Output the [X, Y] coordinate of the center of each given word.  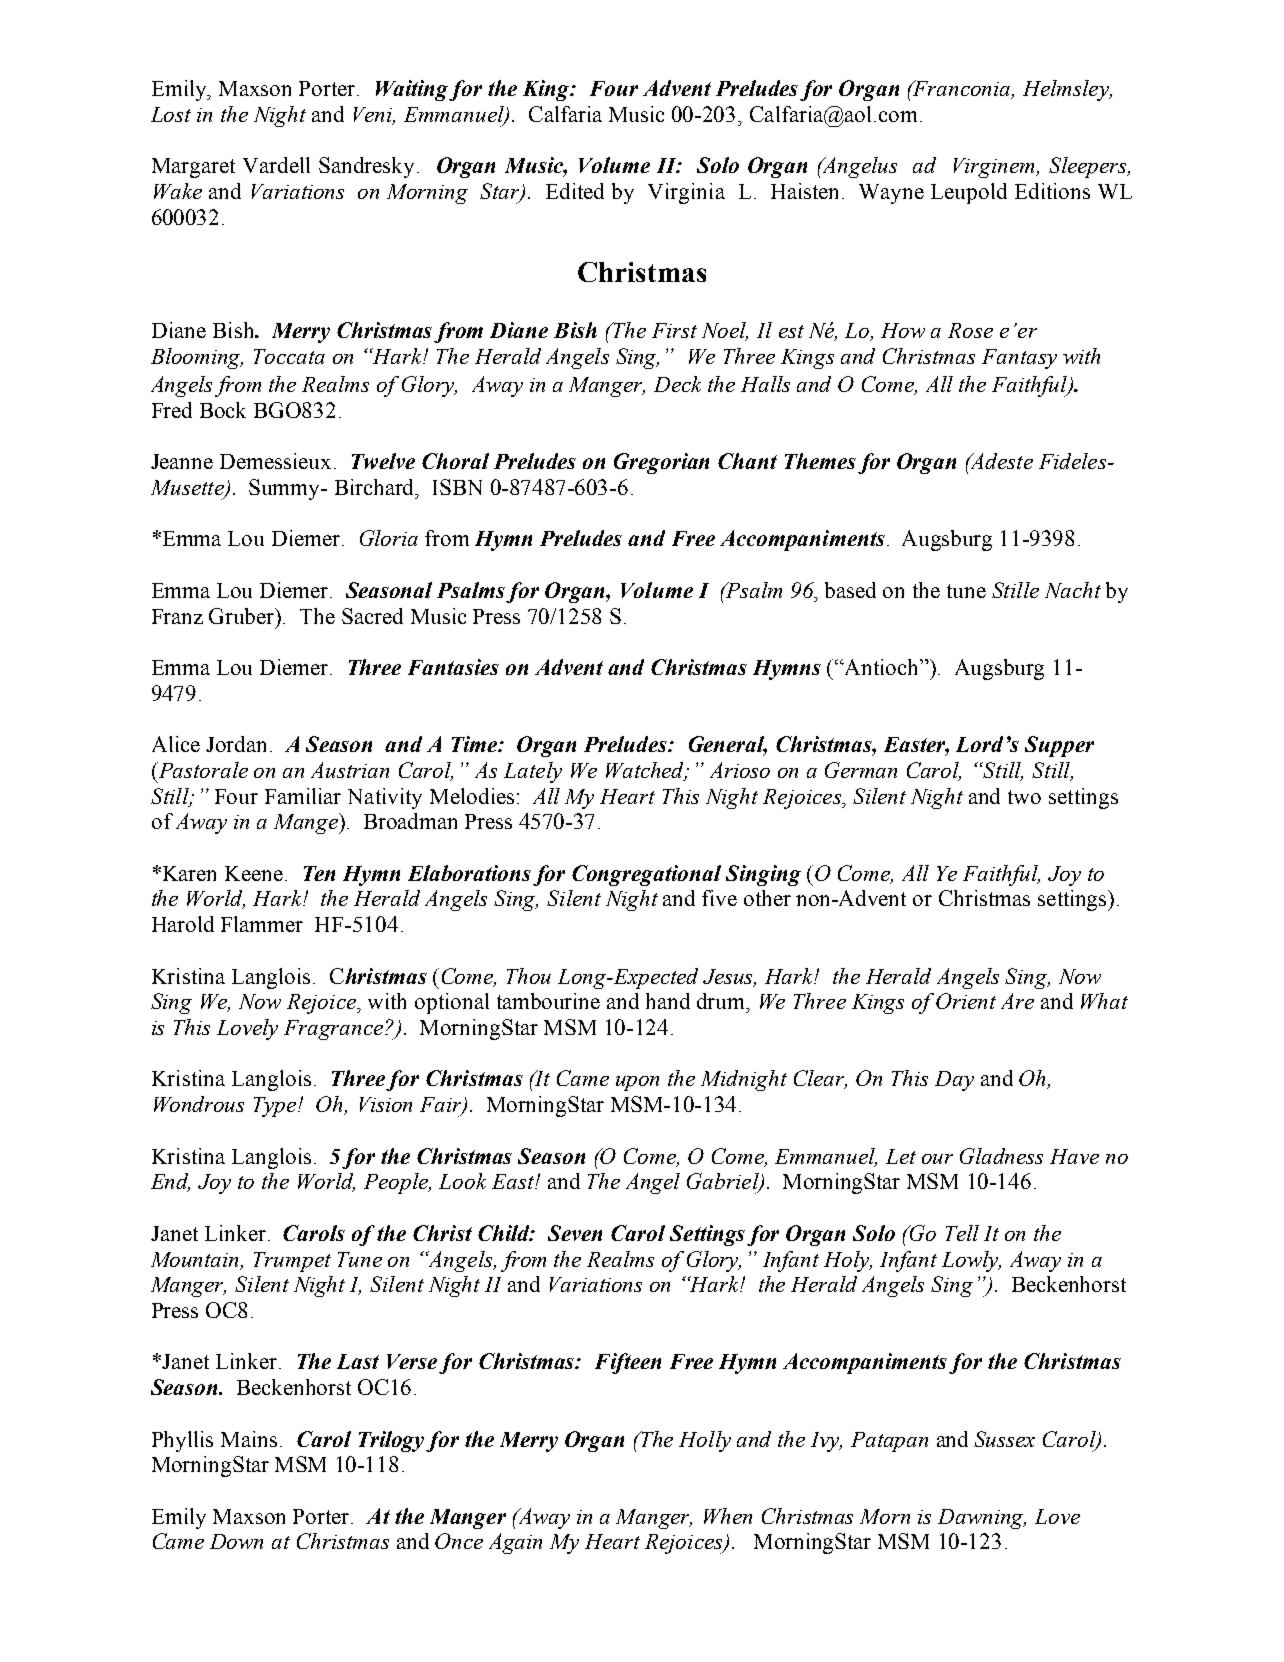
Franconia [962, 89]
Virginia [686, 193]
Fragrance [335, 1030]
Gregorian [661, 463]
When [728, 1516]
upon [637, 1083]
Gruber [243, 616]
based [850, 590]
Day [954, 1081]
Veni [374, 116]
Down [236, 1541]
